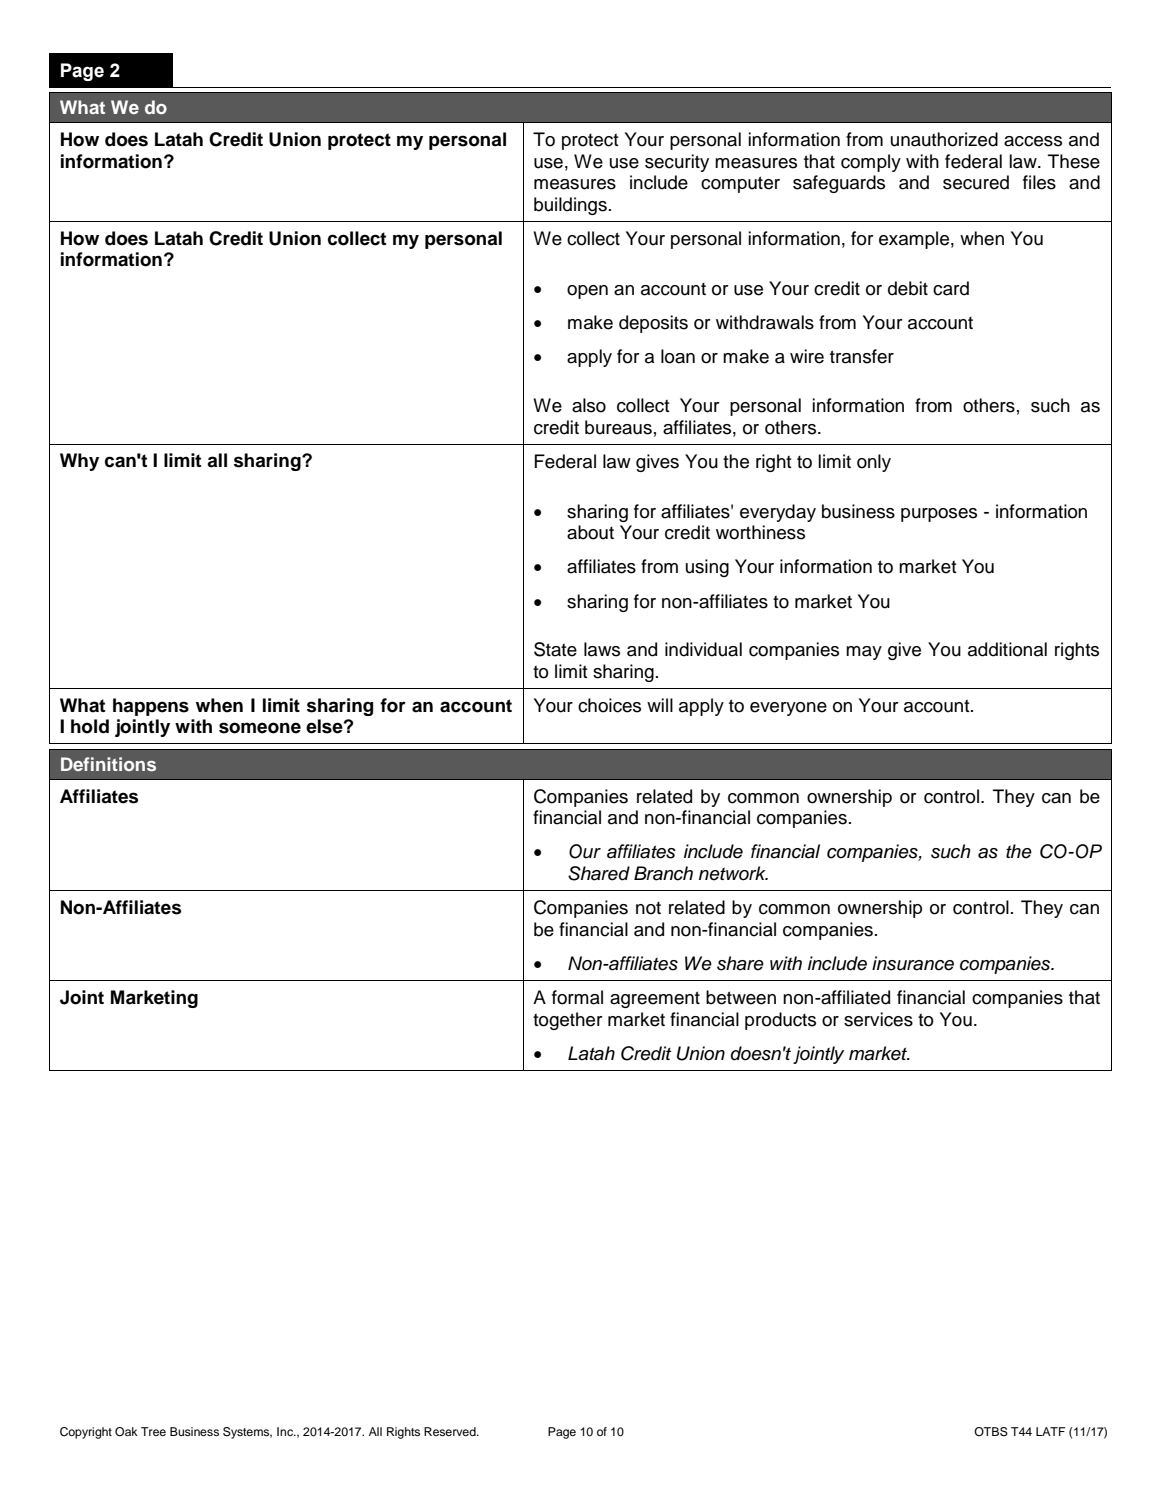 The width and height of the screenshot is (1153, 1492). What do you see at coordinates (677, 163) in the screenshot?
I see `security` at bounding box center [677, 163].
